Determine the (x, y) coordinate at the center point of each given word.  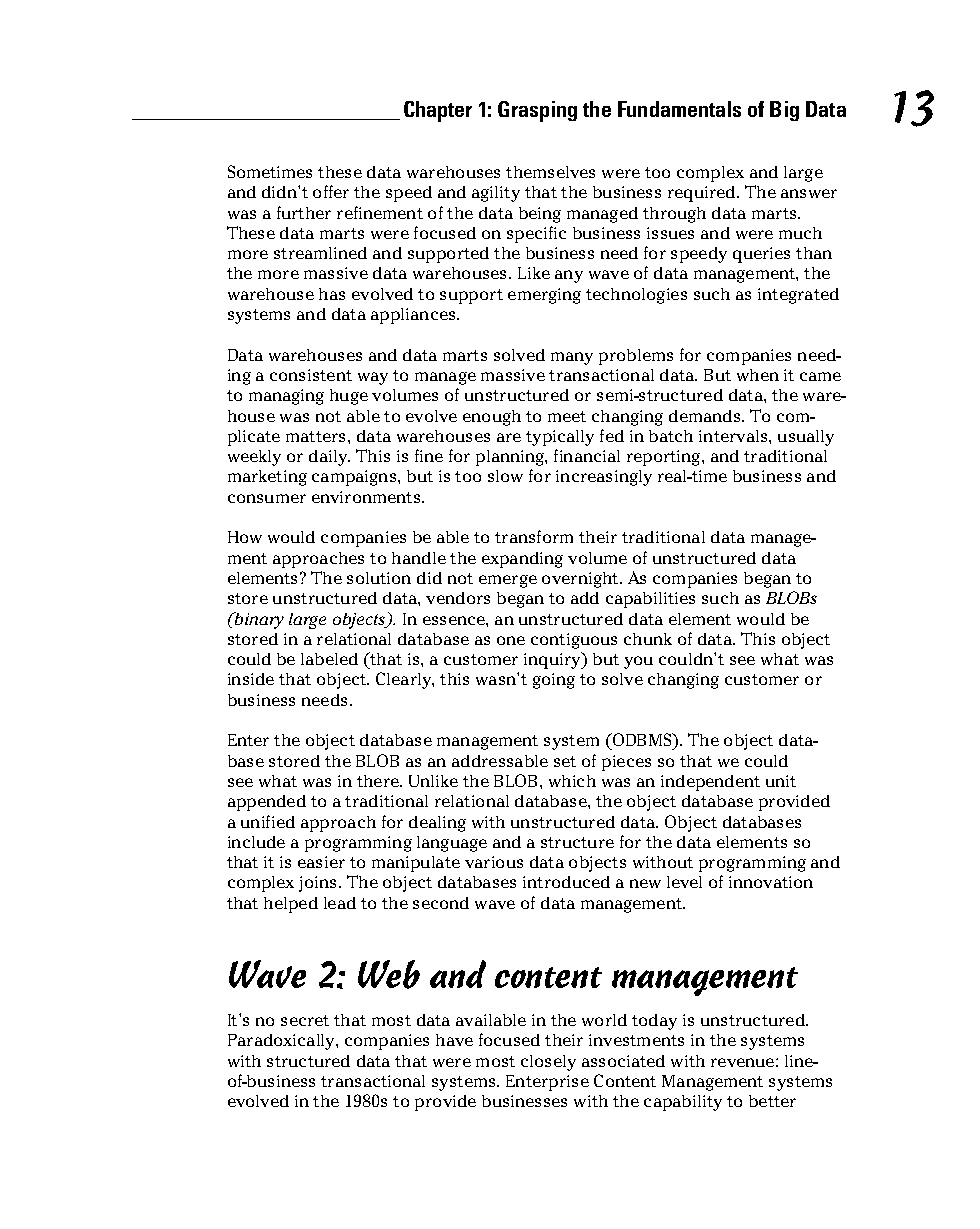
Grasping (537, 111)
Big (784, 111)
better (772, 1101)
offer (331, 191)
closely (548, 1063)
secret (305, 1020)
